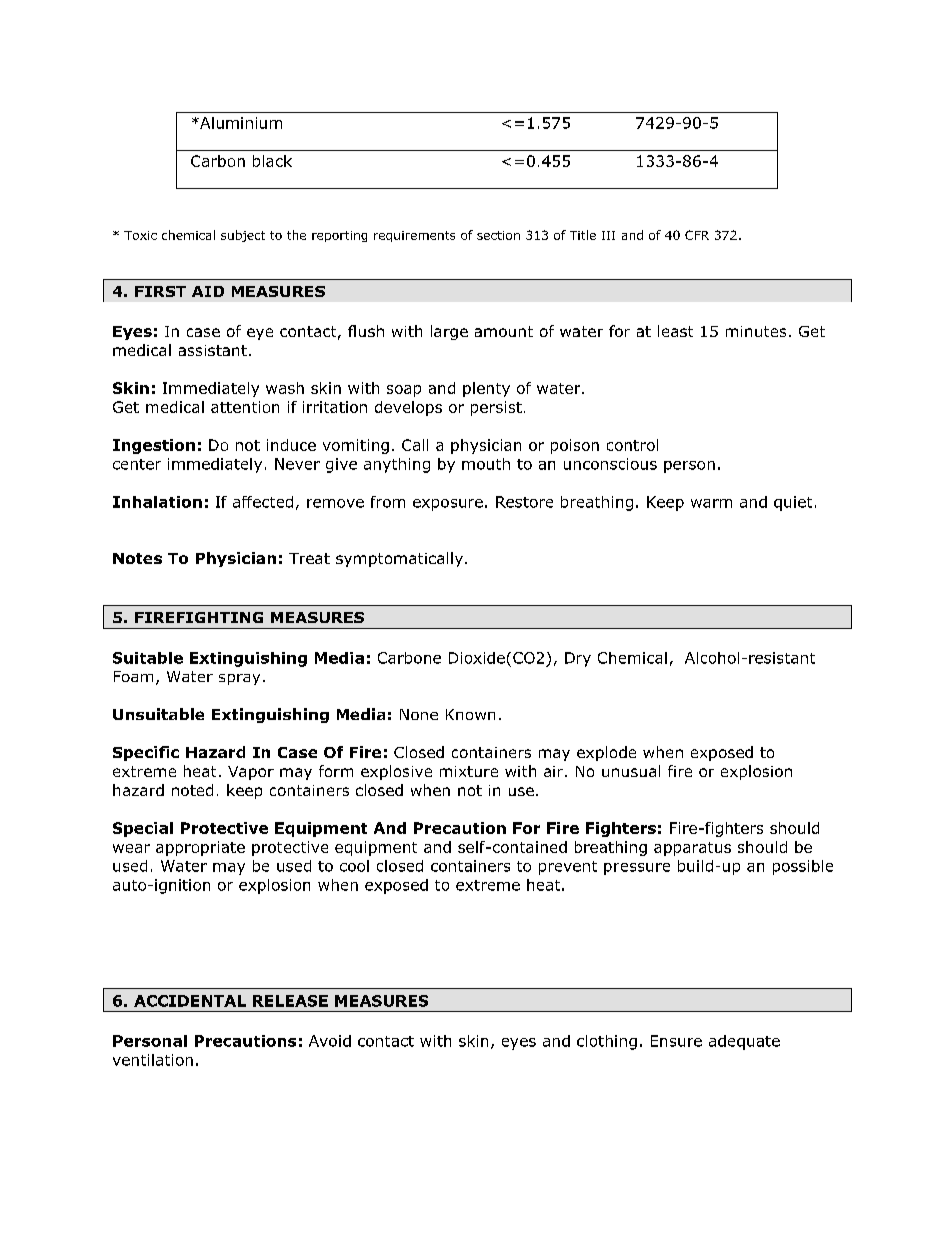  Describe the element at coordinates (498, 235) in the document. I see `section` at that location.
